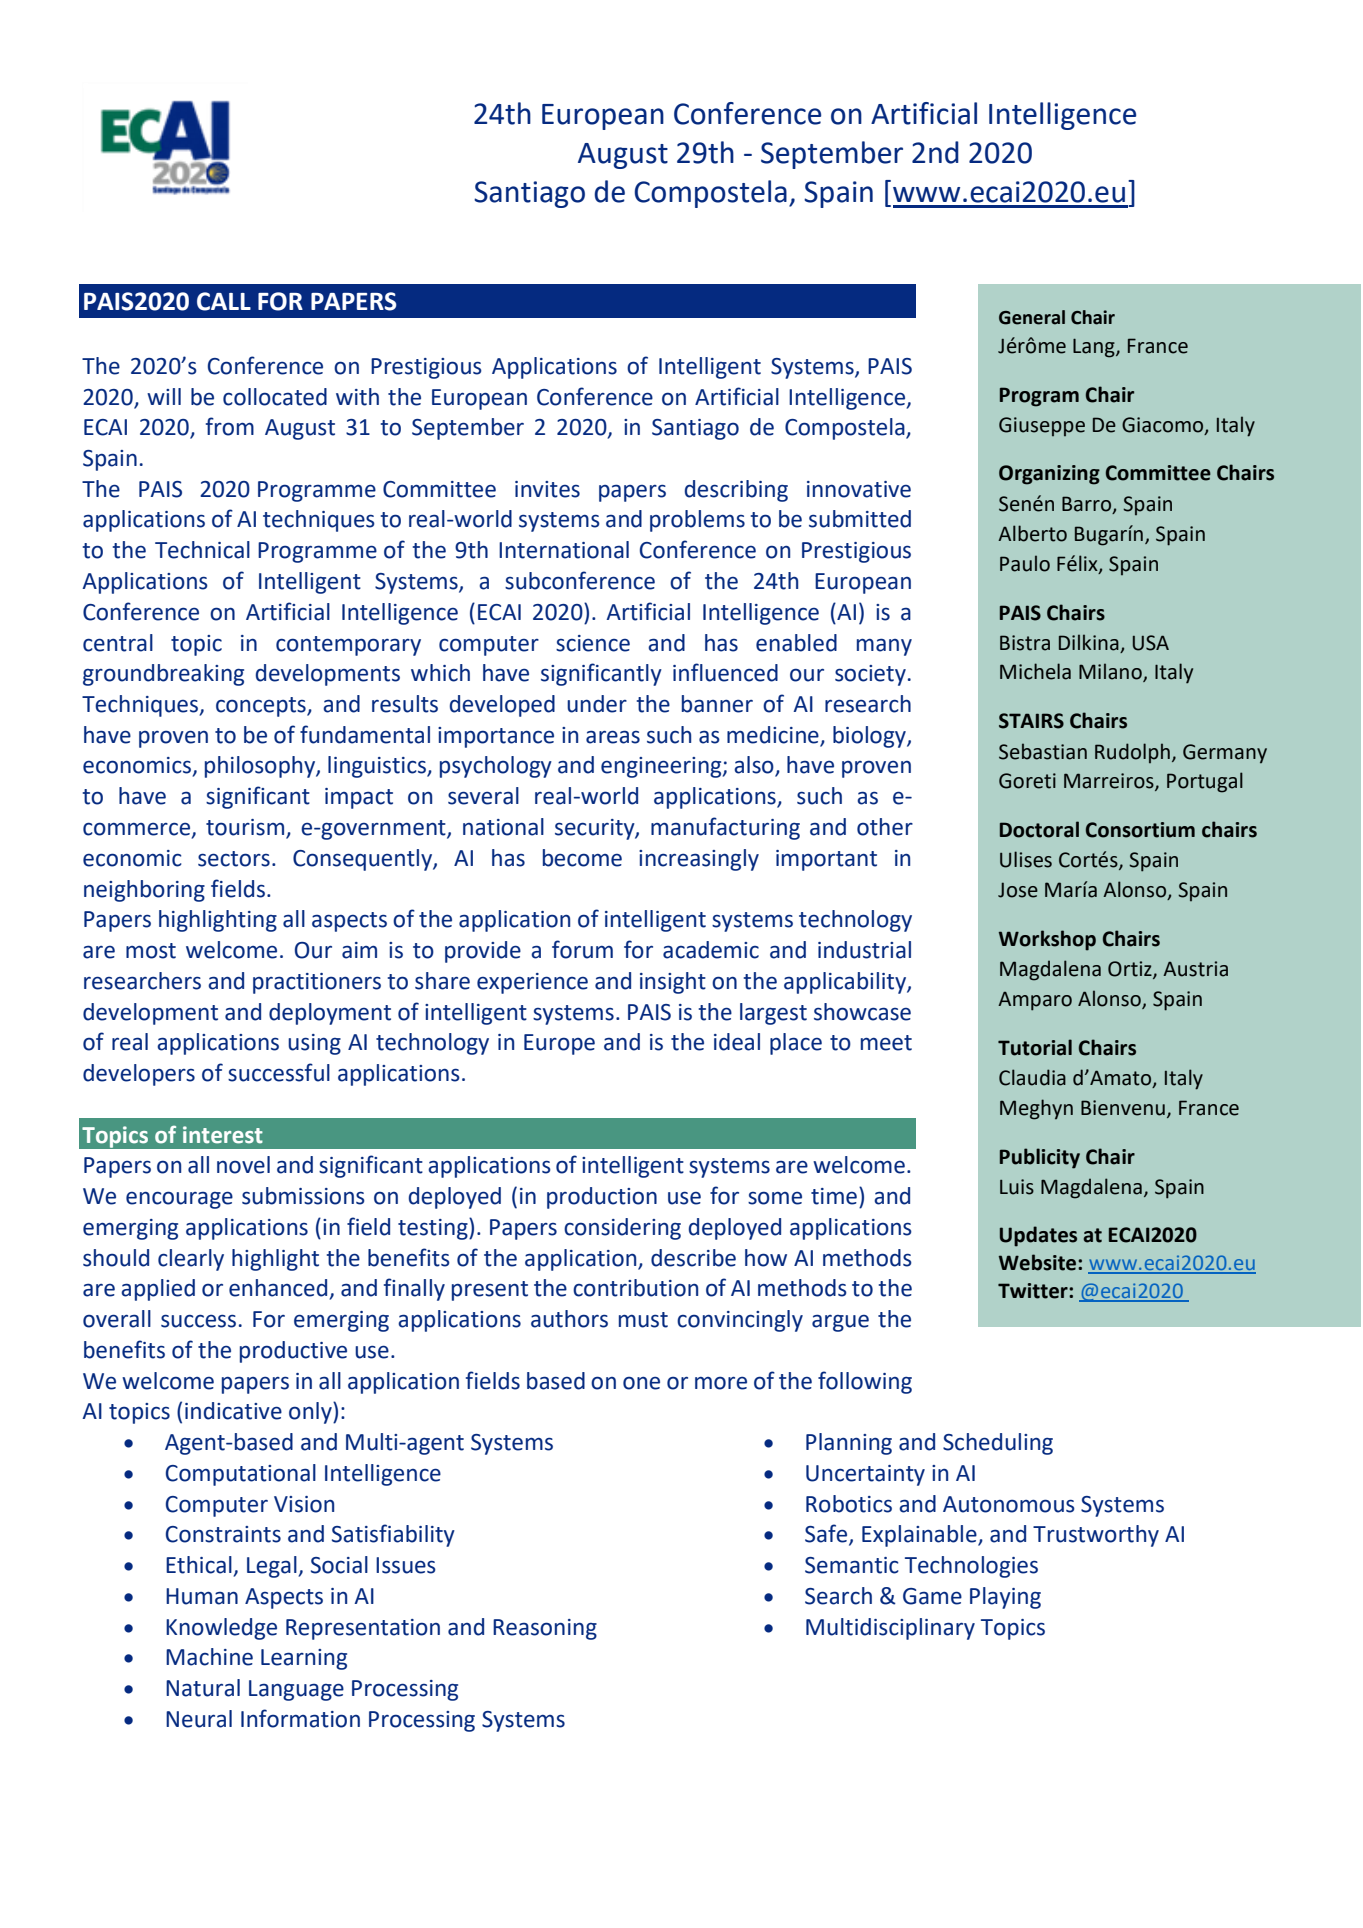  What do you see at coordinates (602, 1198) in the screenshot?
I see `production` at bounding box center [602, 1198].
